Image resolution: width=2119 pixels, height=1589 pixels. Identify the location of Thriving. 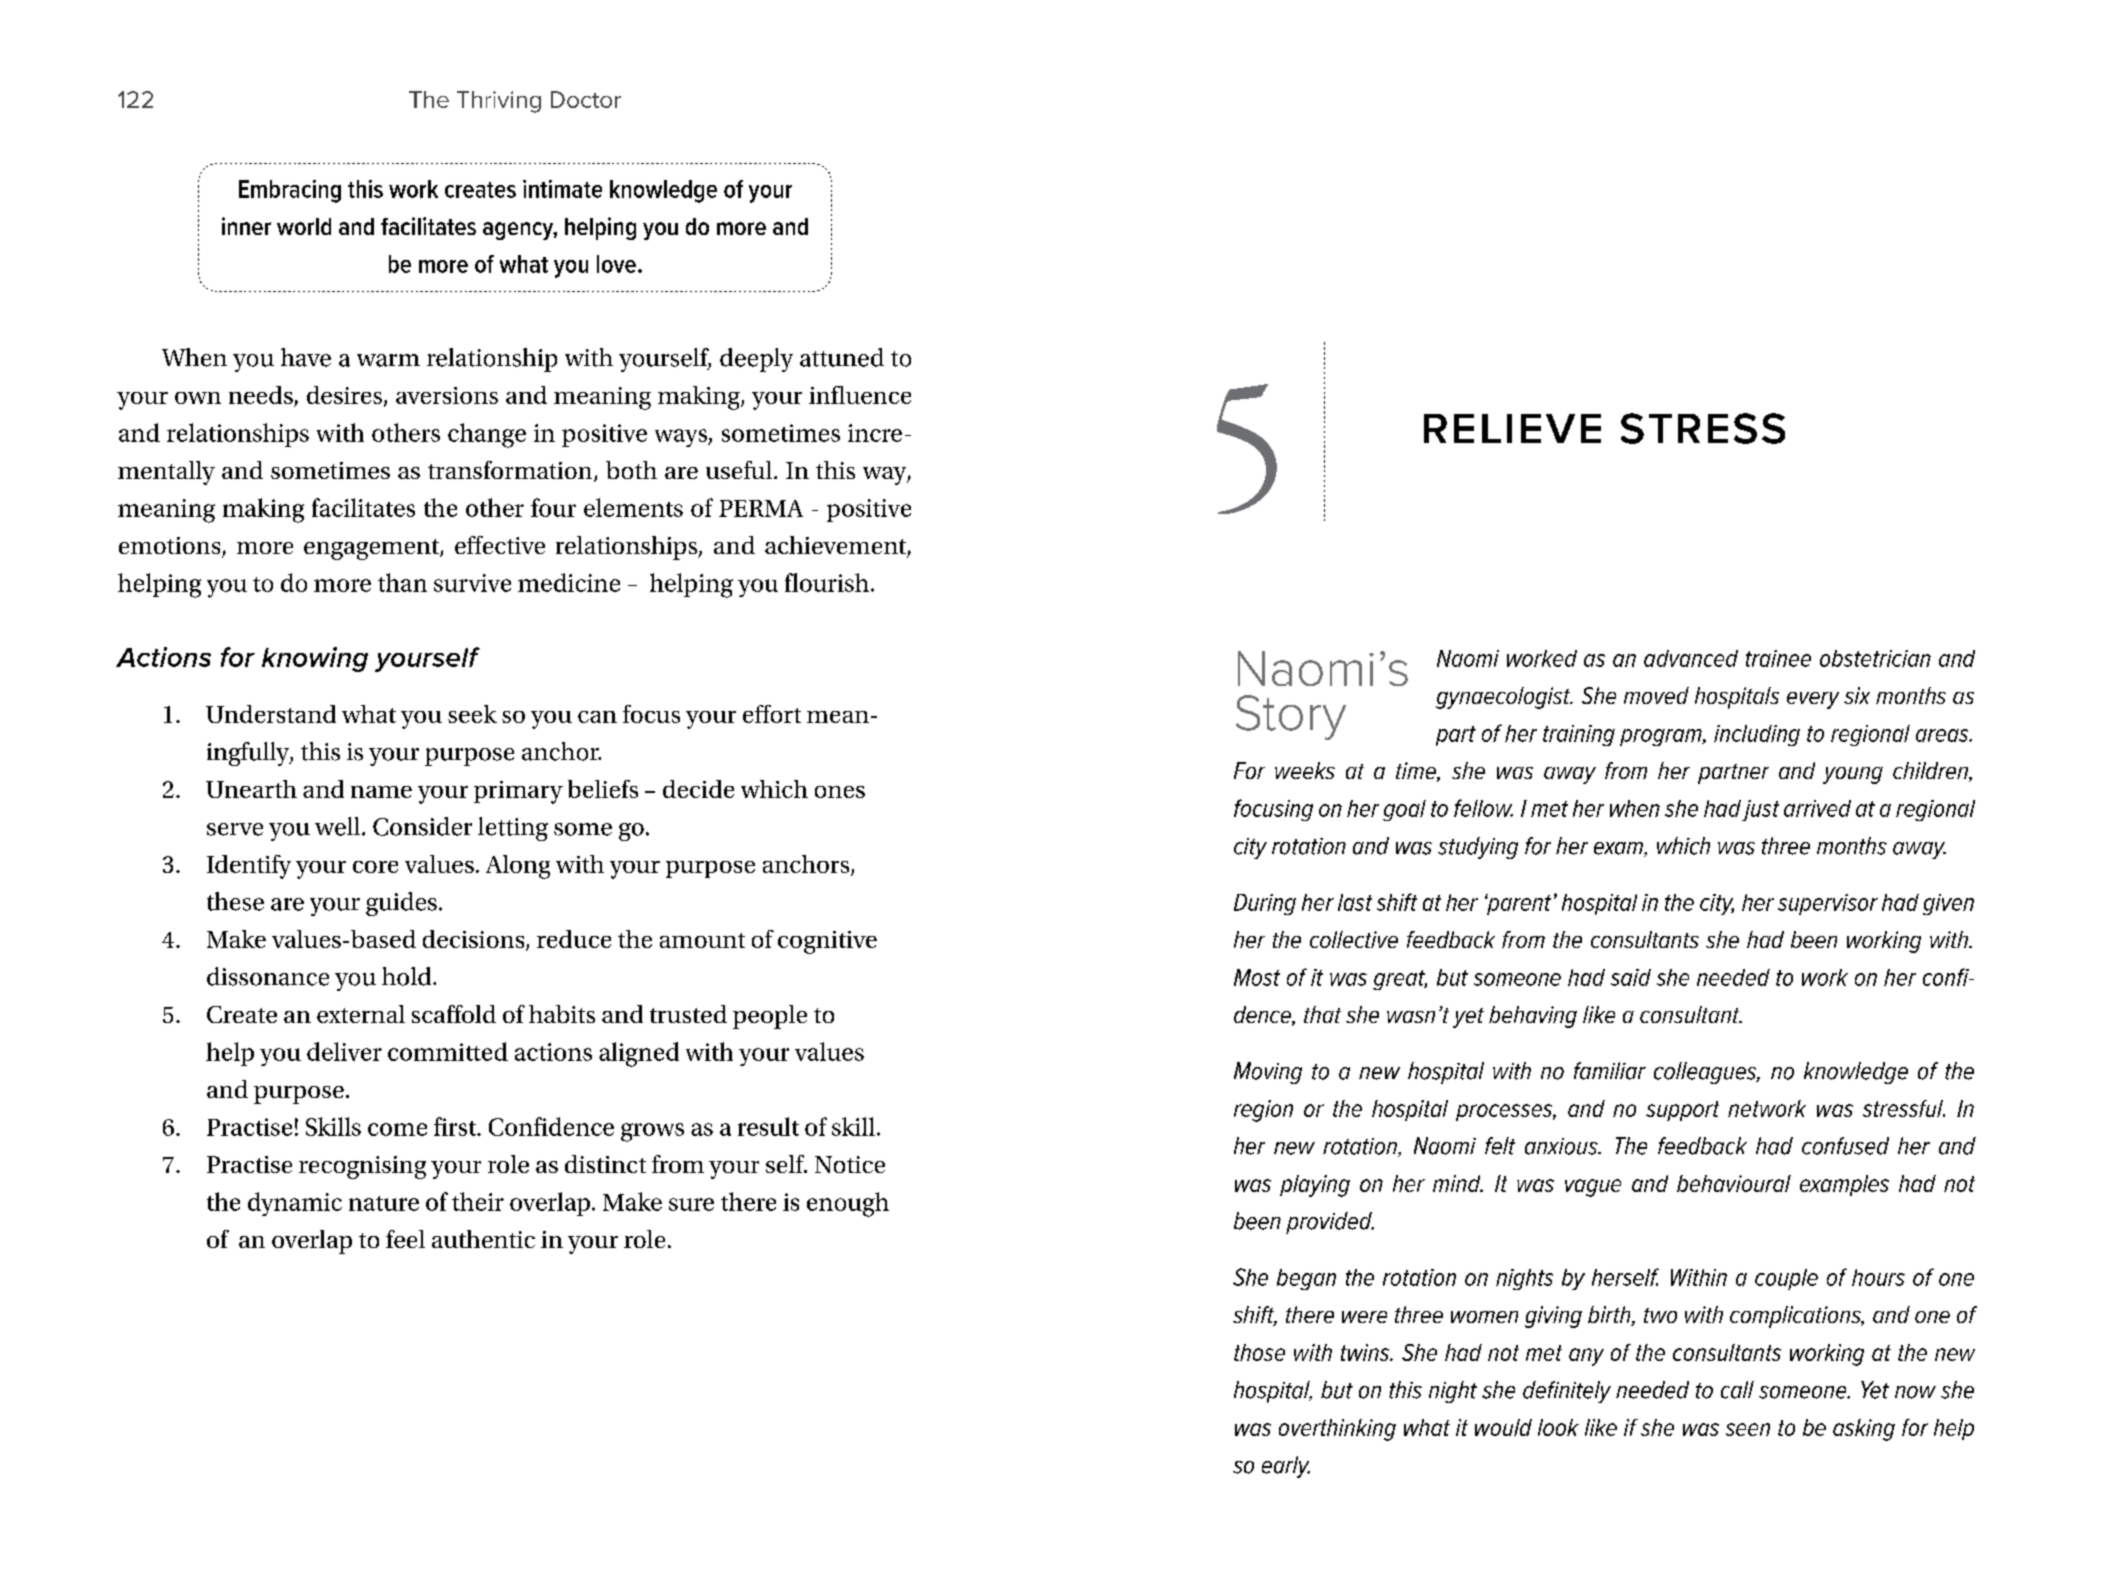
(499, 102).
